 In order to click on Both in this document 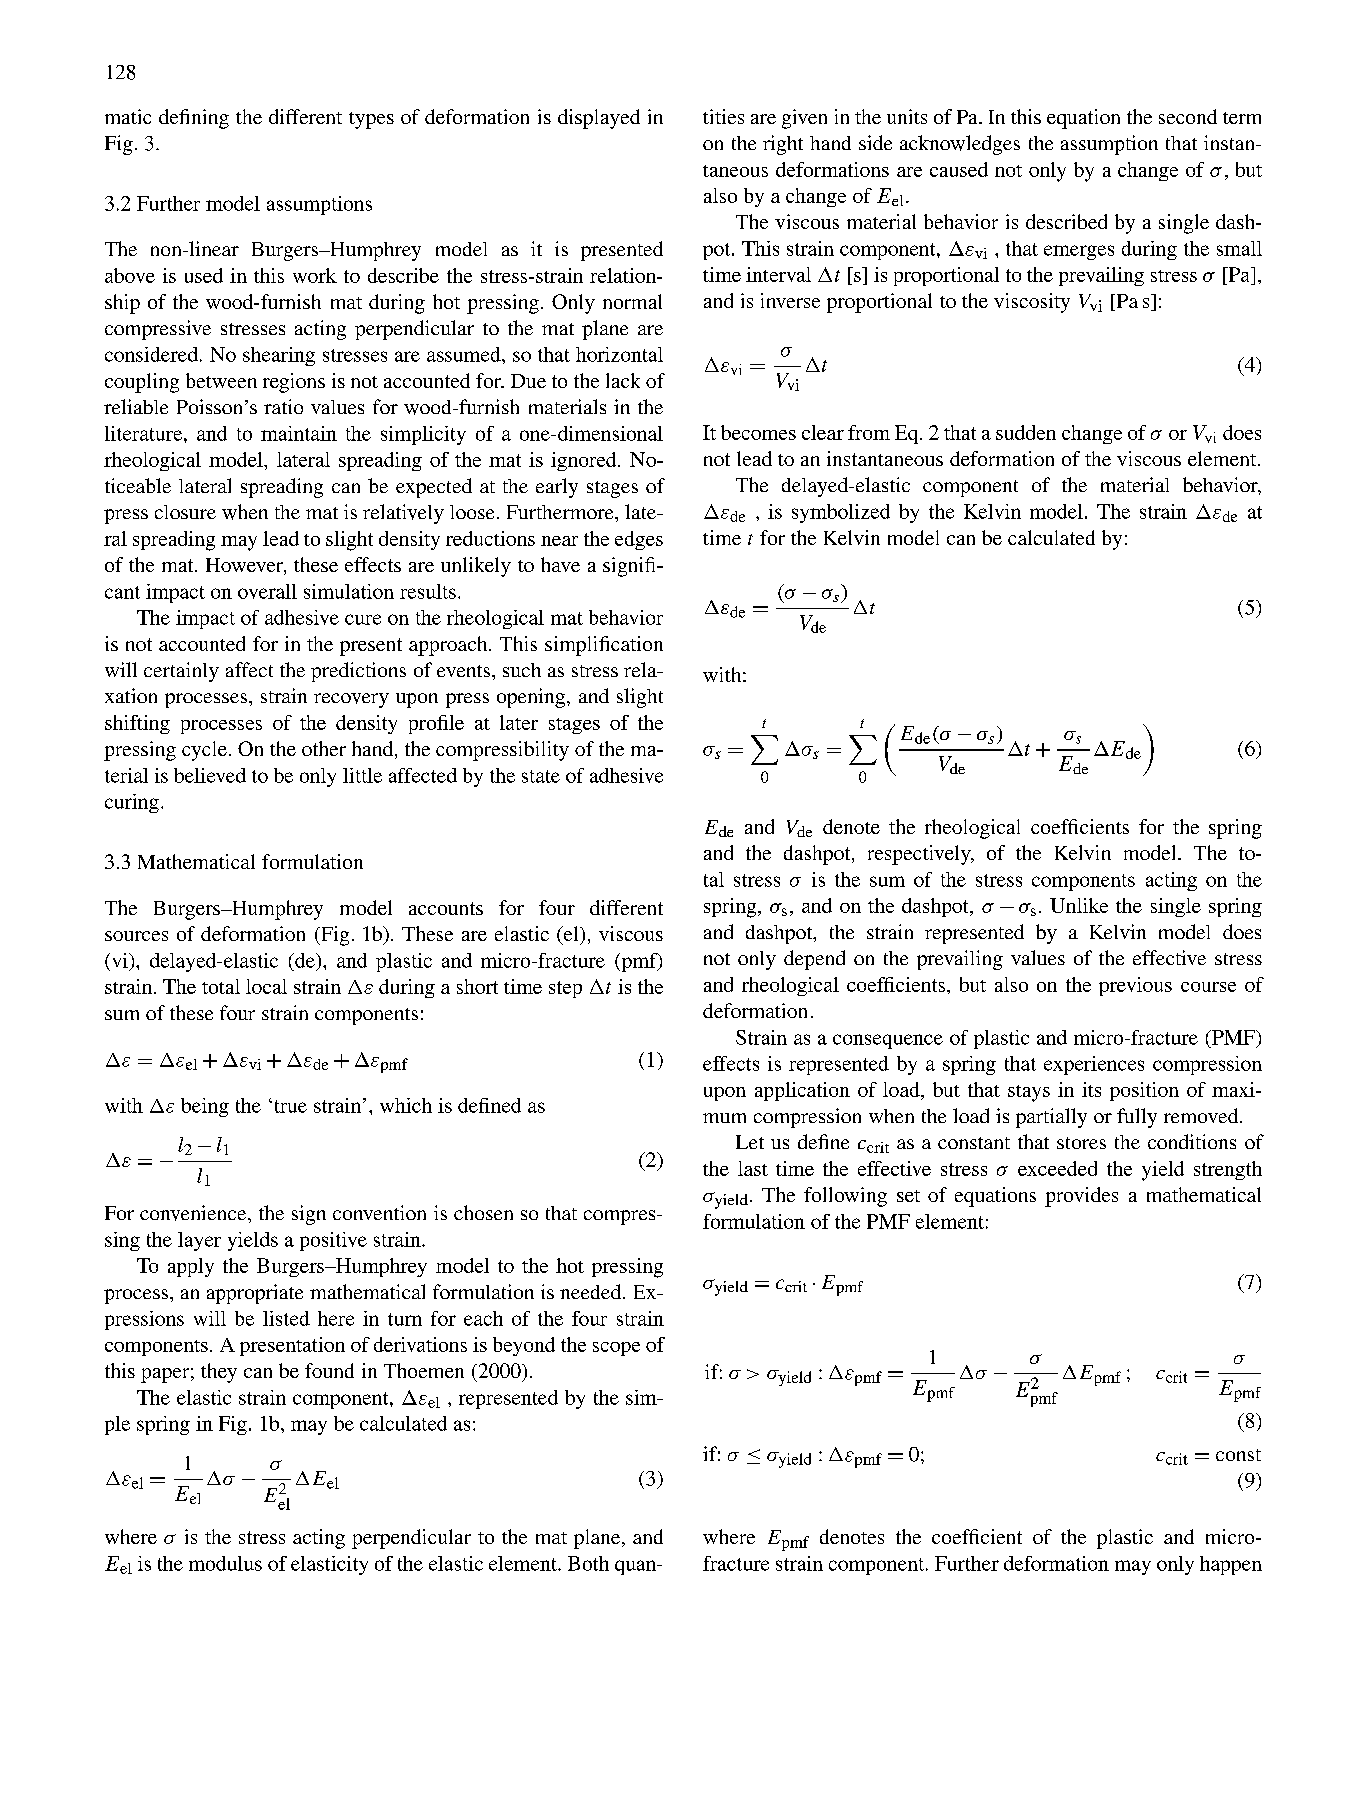, I will do `click(588, 1563)`.
